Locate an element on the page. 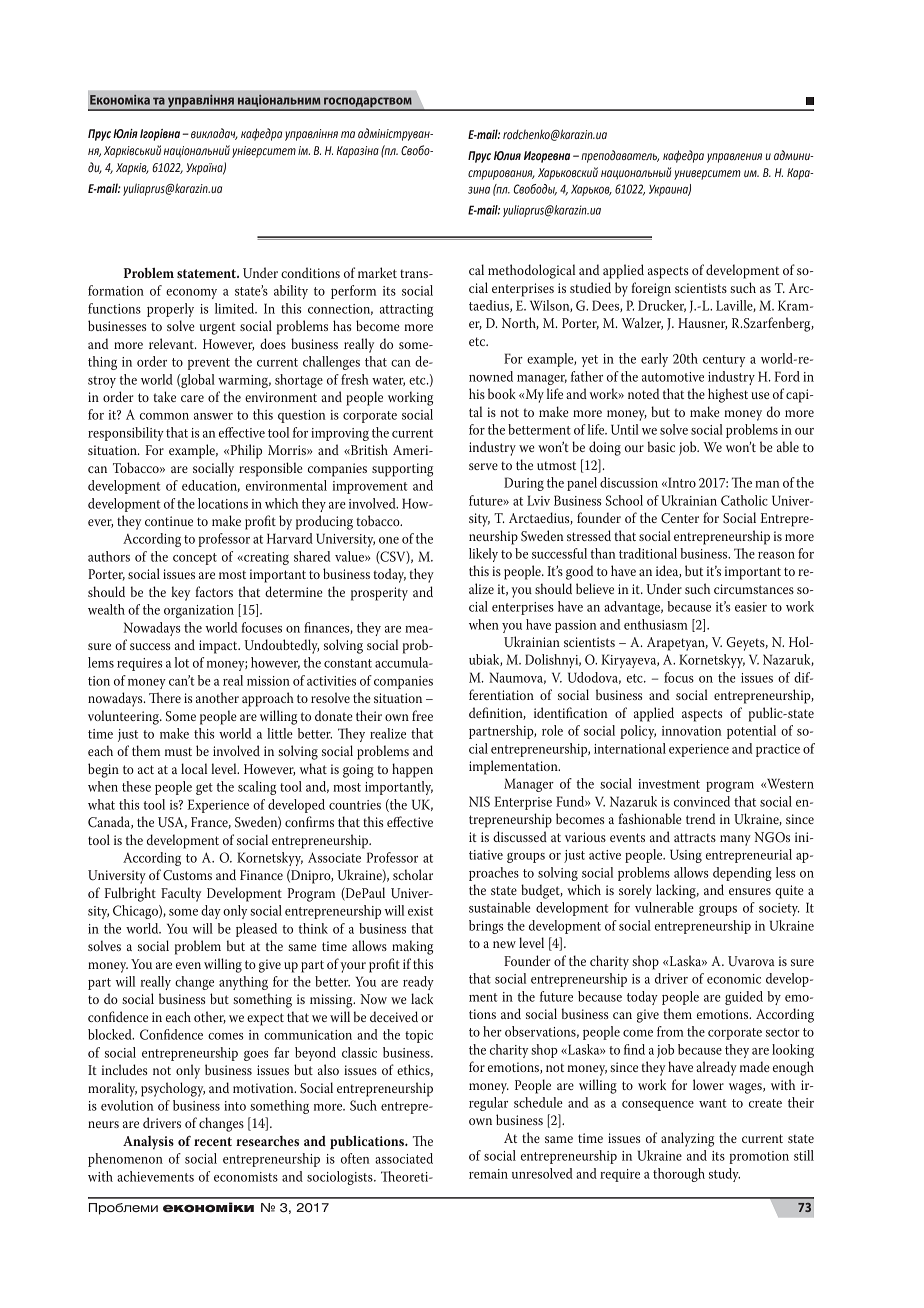 This document has height=1308, width=924. potential is located at coordinates (751, 732).
